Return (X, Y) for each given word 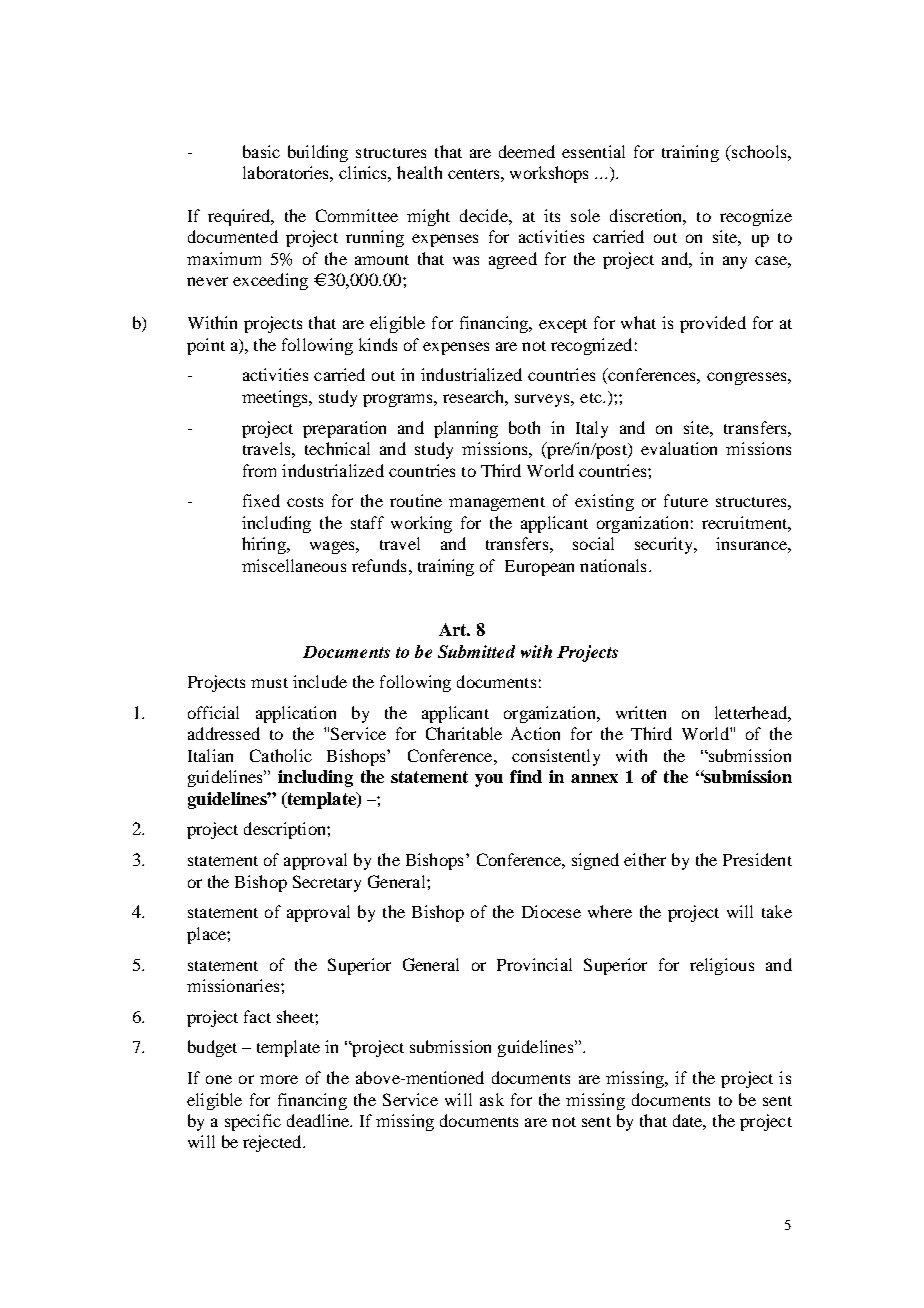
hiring (265, 545)
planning (466, 429)
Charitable (464, 733)
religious (722, 966)
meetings (276, 398)
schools (759, 151)
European (539, 568)
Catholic (281, 755)
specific (253, 1122)
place (207, 935)
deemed (527, 151)
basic (261, 151)
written (641, 712)
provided (713, 324)
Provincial (534, 964)
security (665, 545)
